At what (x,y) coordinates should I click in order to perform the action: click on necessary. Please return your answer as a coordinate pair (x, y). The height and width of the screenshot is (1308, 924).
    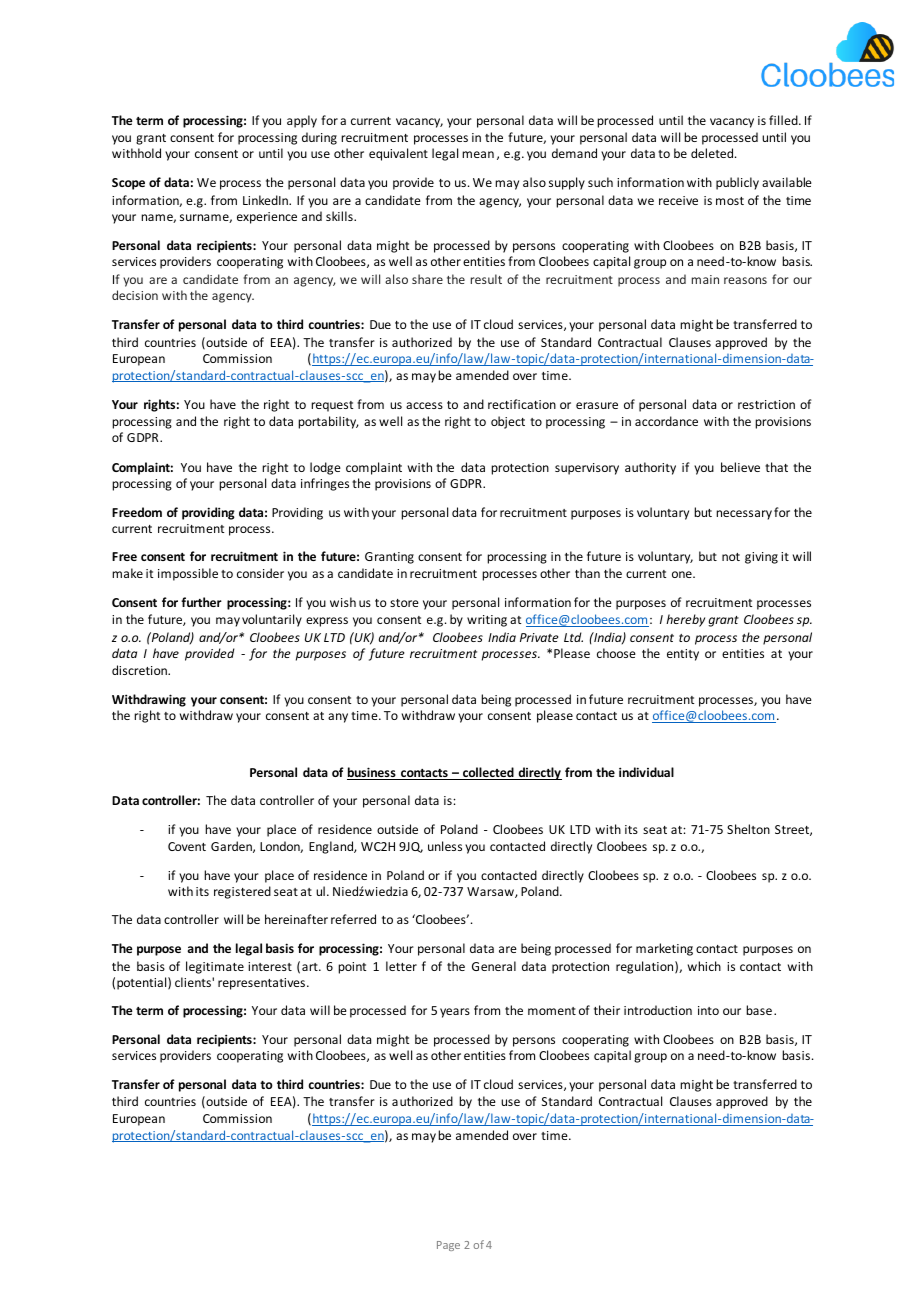
    Looking at the image, I should click on (744, 515).
